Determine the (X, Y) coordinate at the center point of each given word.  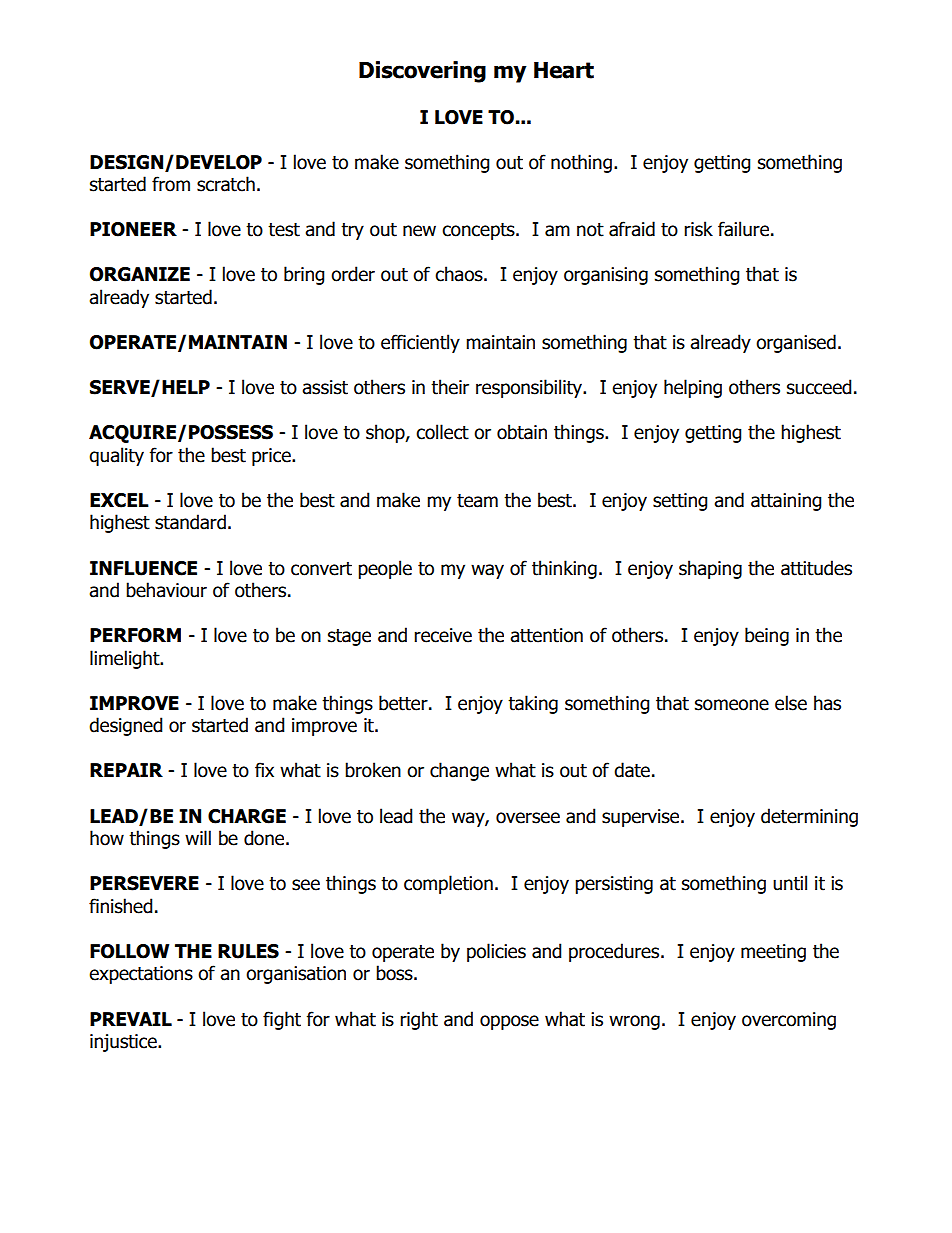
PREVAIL (131, 1019)
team (477, 501)
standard (190, 522)
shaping (710, 569)
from (171, 184)
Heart (564, 70)
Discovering (422, 72)
